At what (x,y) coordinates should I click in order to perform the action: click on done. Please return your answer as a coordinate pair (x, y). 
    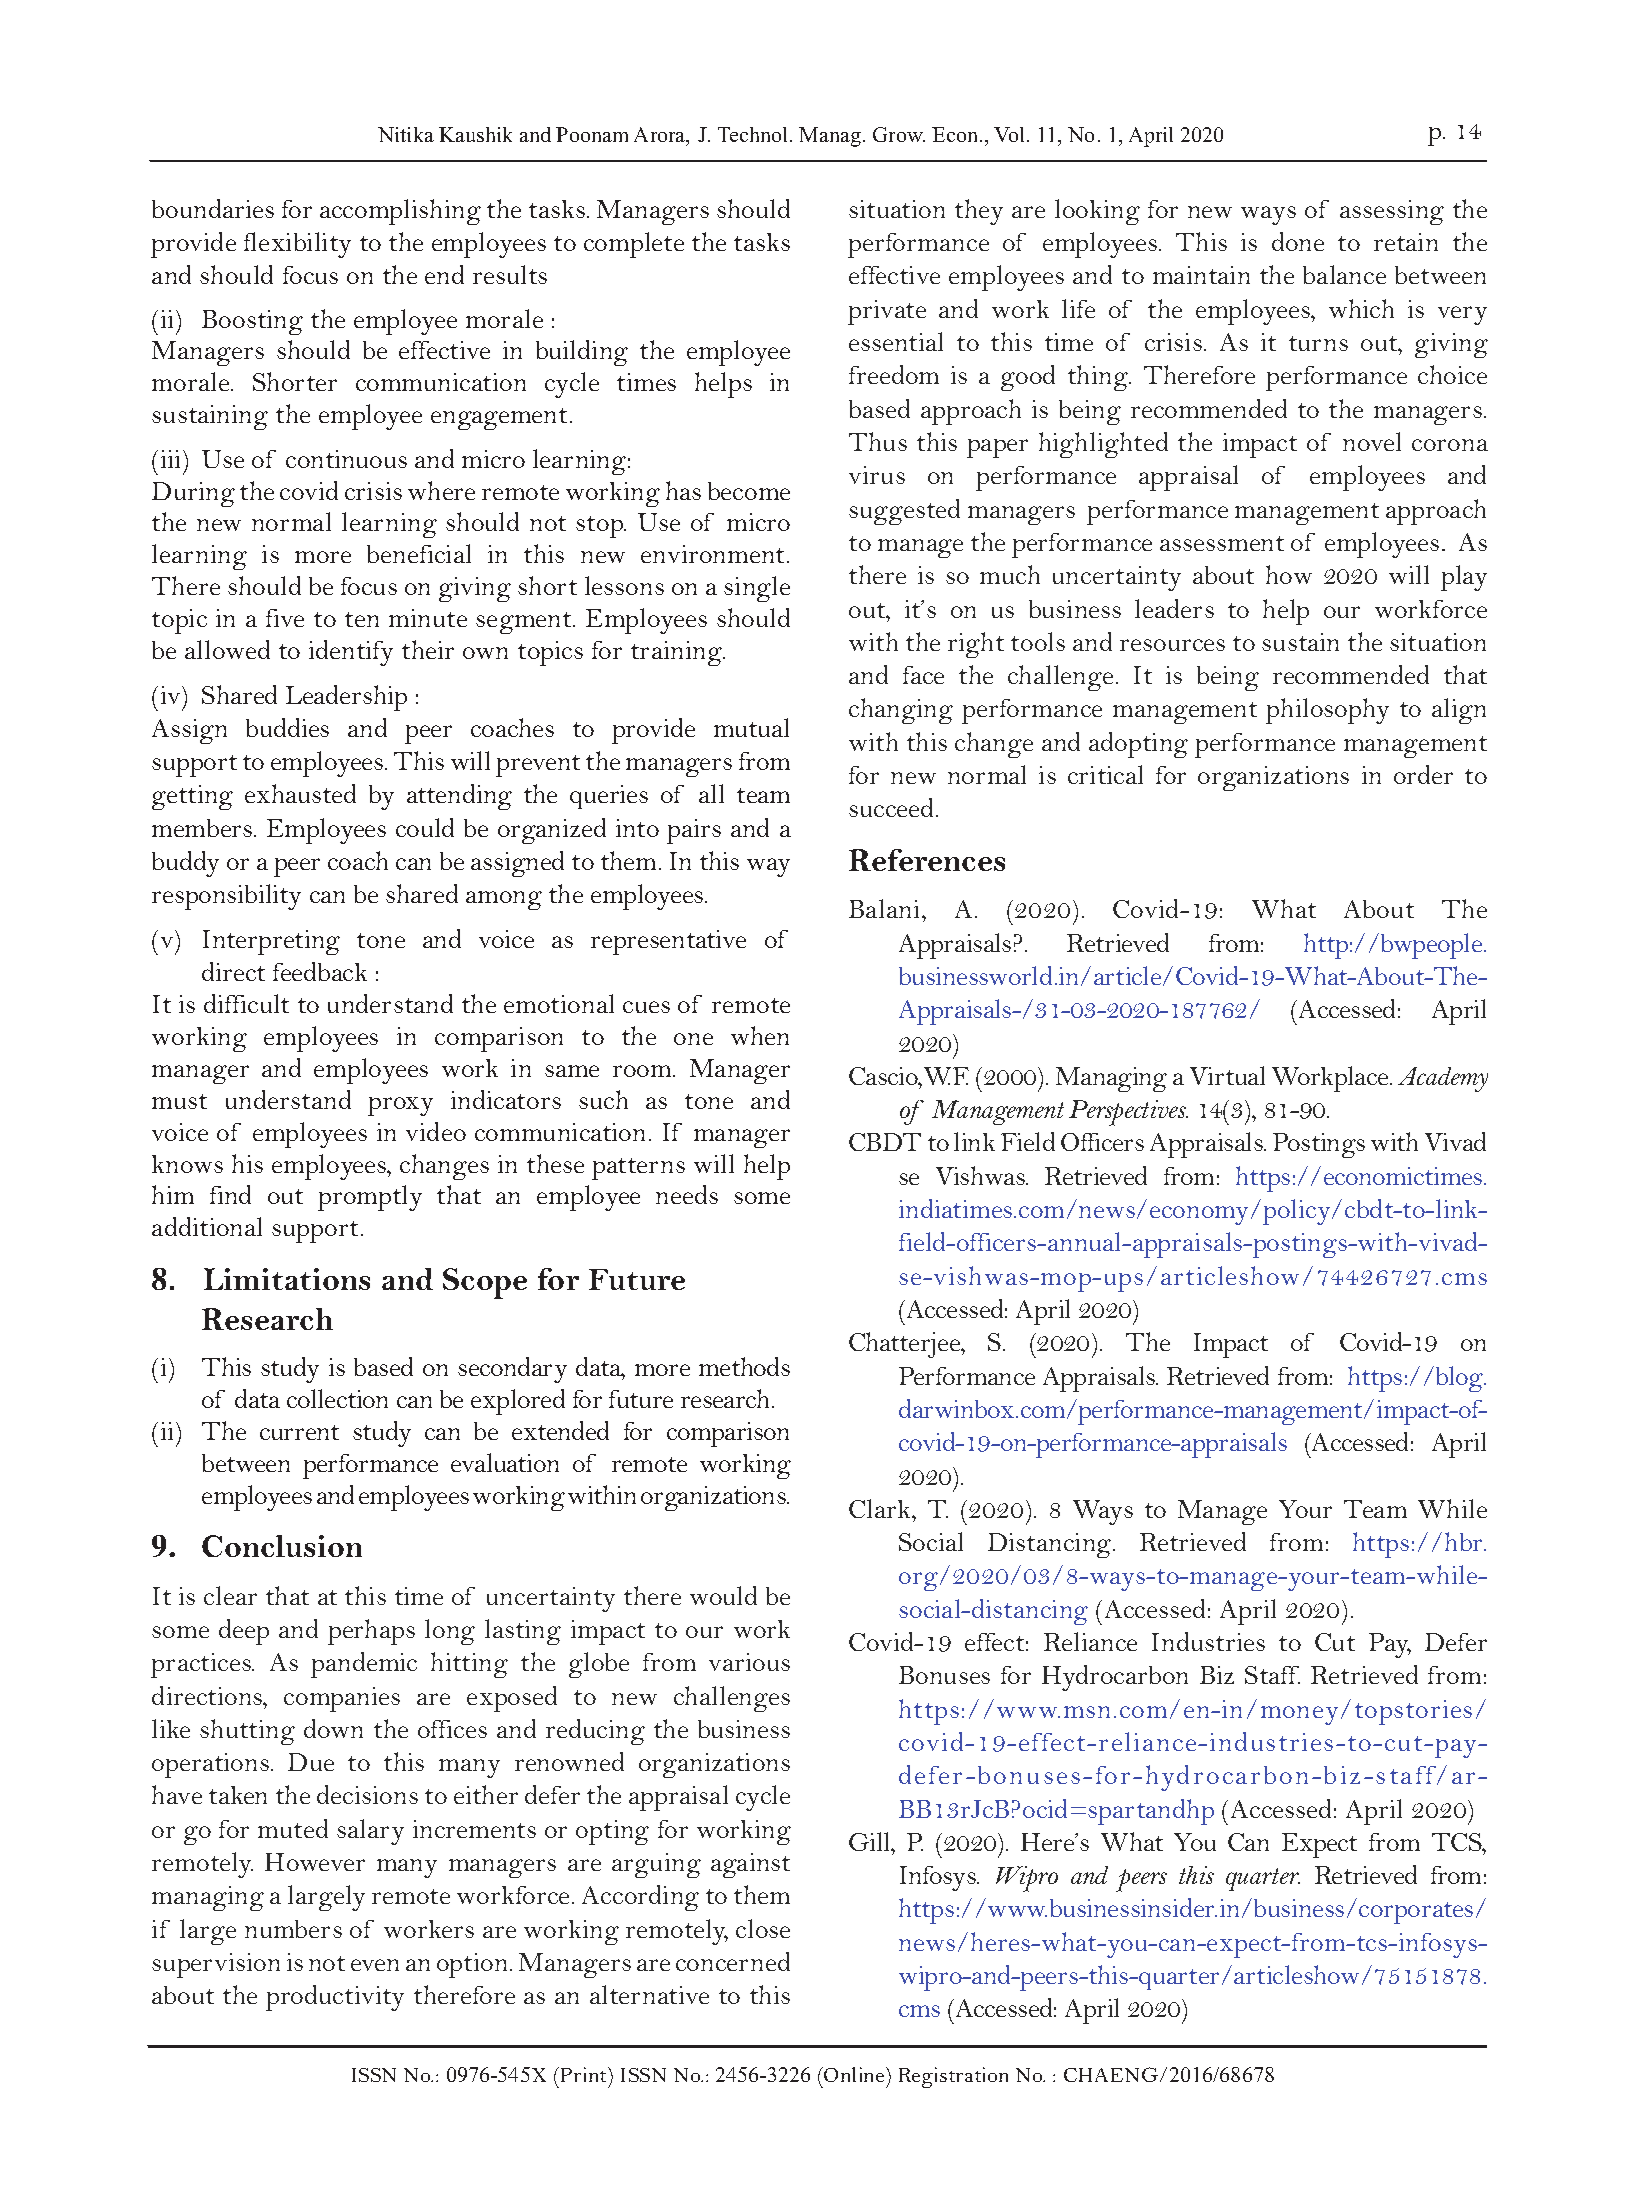
    Looking at the image, I should click on (1298, 241).
